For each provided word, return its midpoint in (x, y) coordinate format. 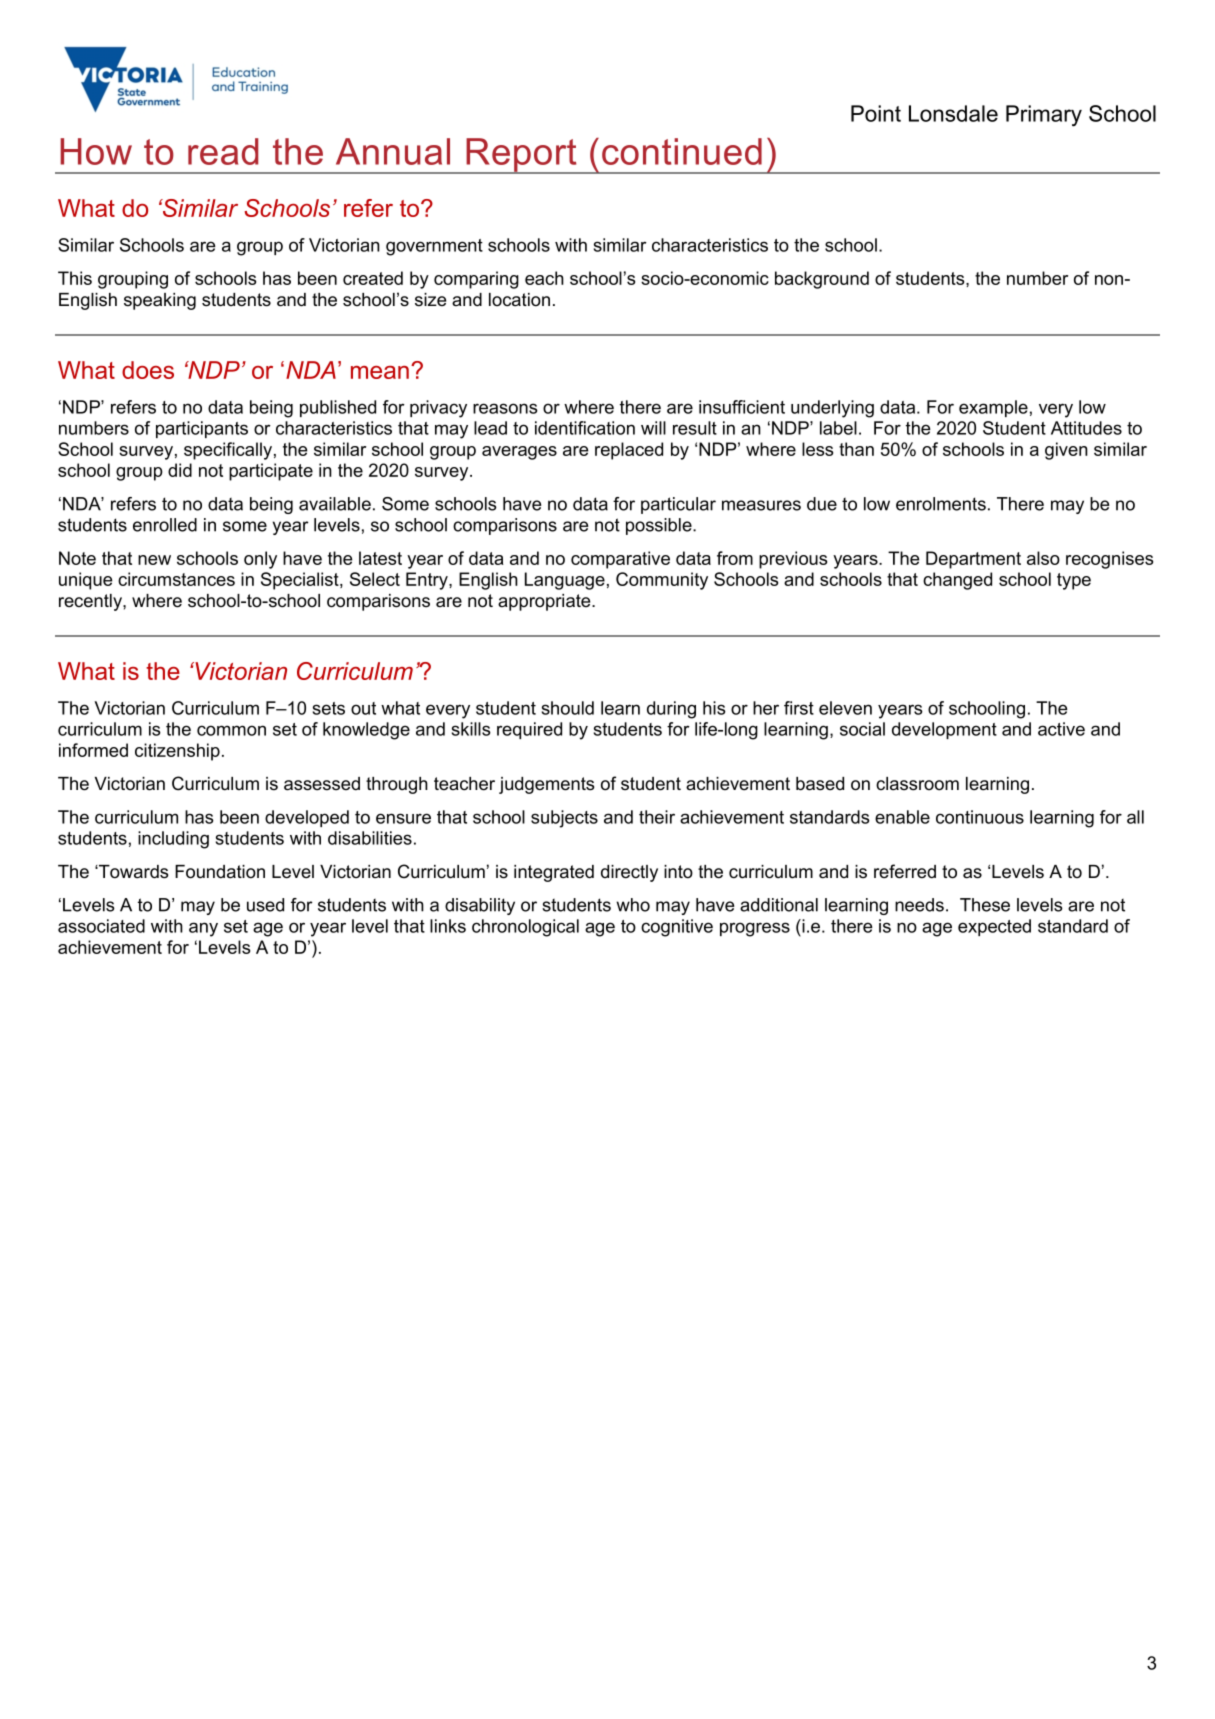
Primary (1044, 116)
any (203, 929)
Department (973, 560)
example (993, 408)
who (633, 905)
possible (660, 526)
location (519, 300)
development (944, 730)
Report (521, 156)
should (568, 708)
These (985, 905)
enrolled (165, 525)
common (231, 730)
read (223, 151)
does (148, 370)
